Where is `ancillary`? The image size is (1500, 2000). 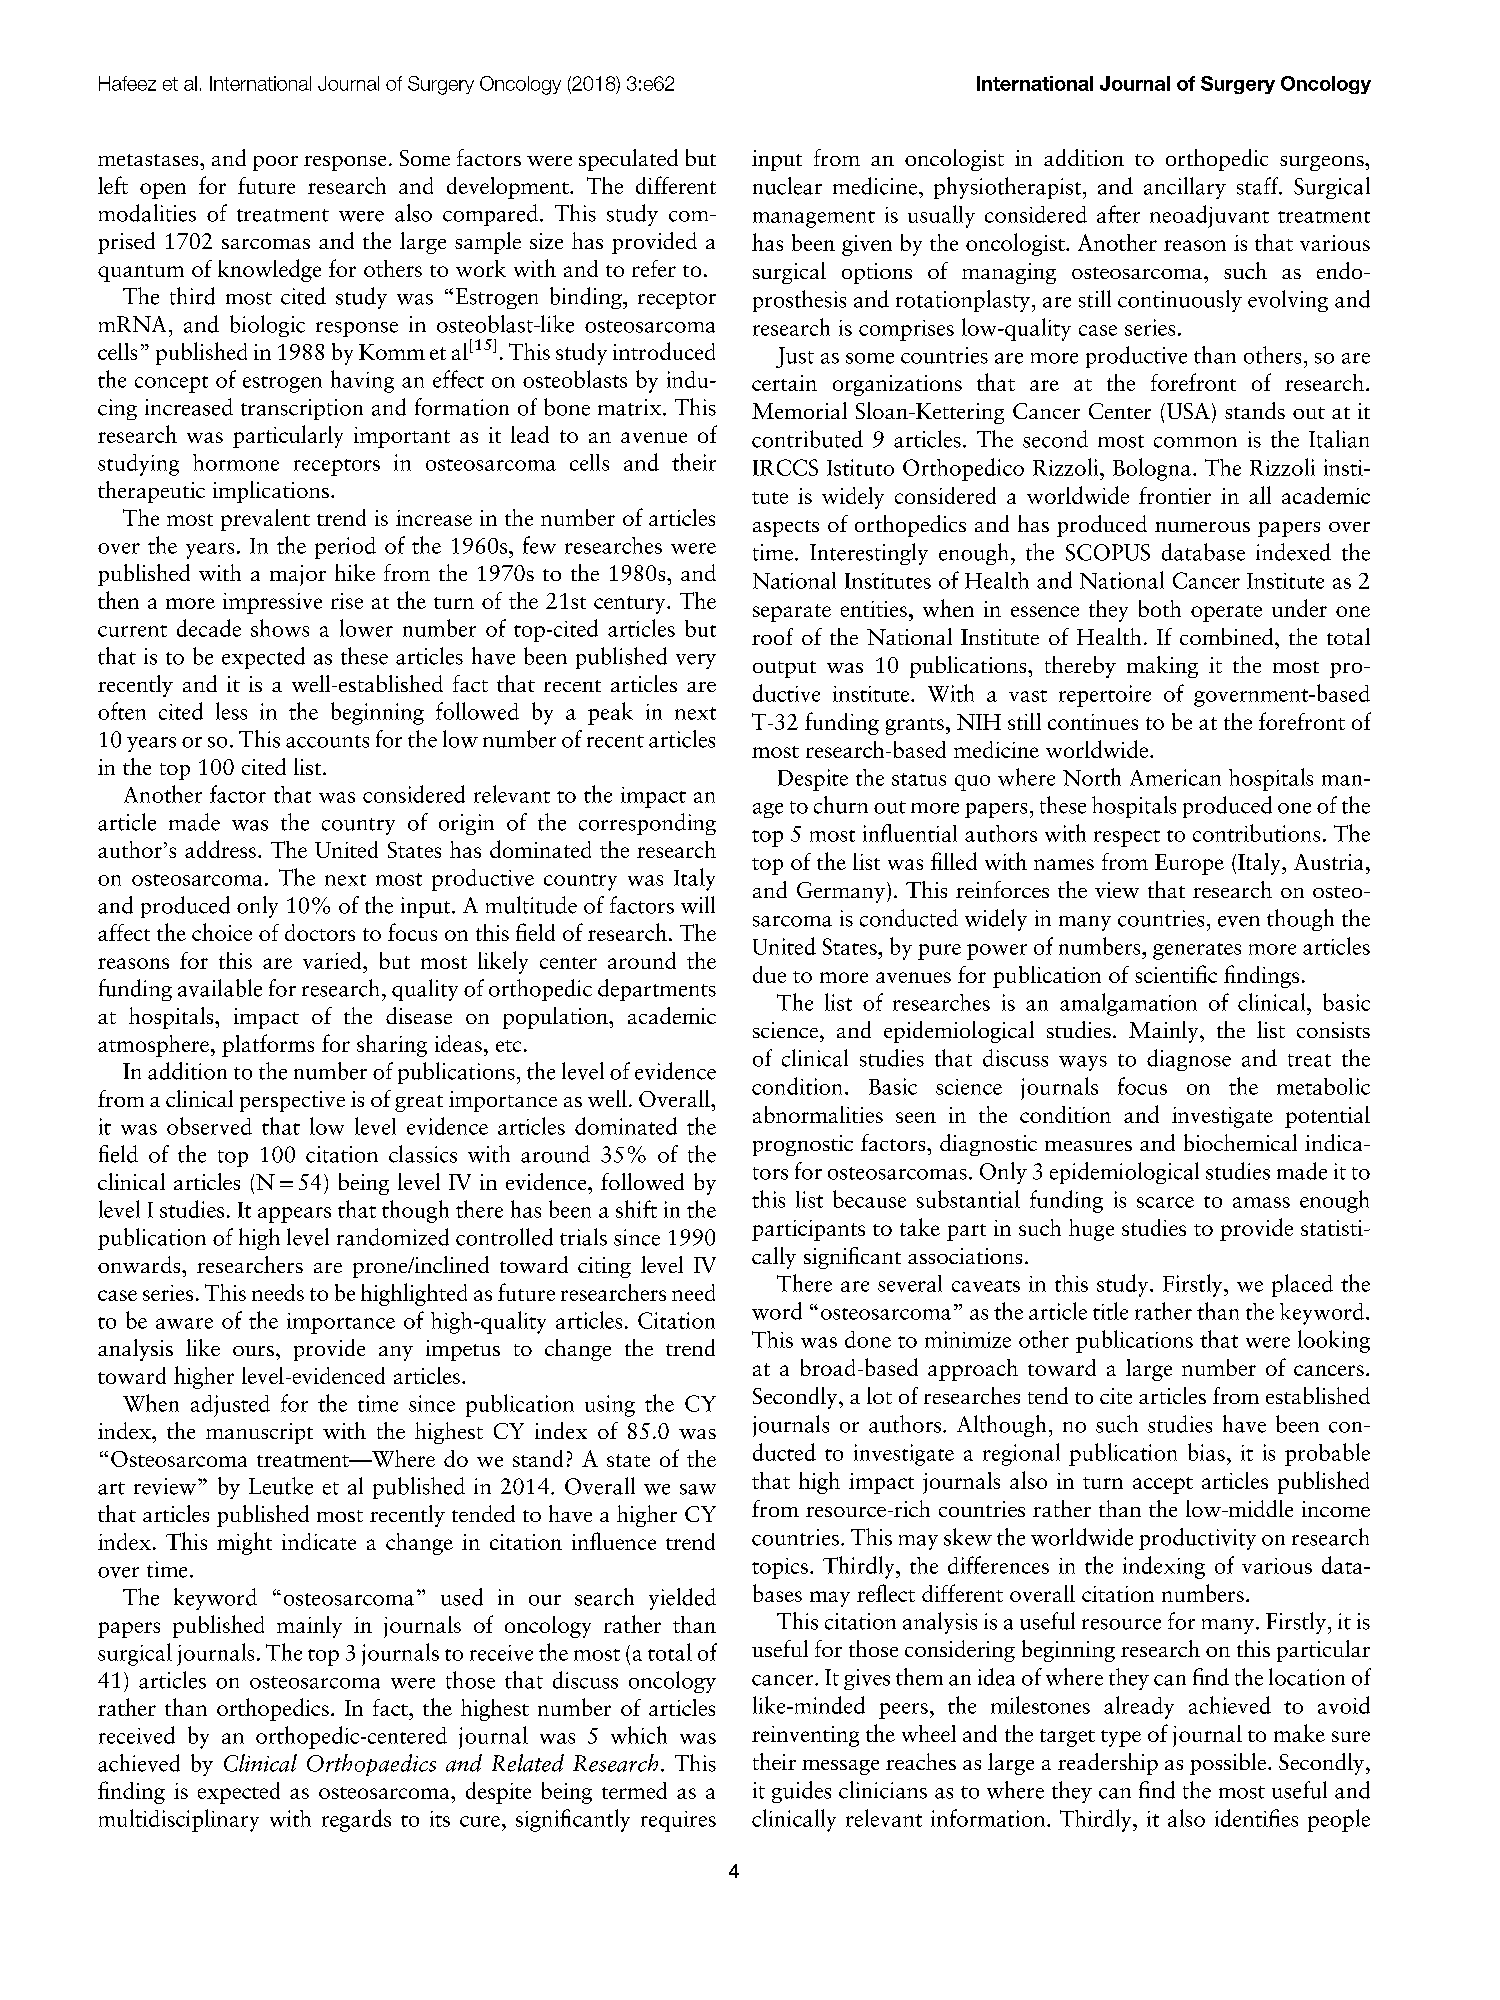 ancillary is located at coordinates (1185, 188).
